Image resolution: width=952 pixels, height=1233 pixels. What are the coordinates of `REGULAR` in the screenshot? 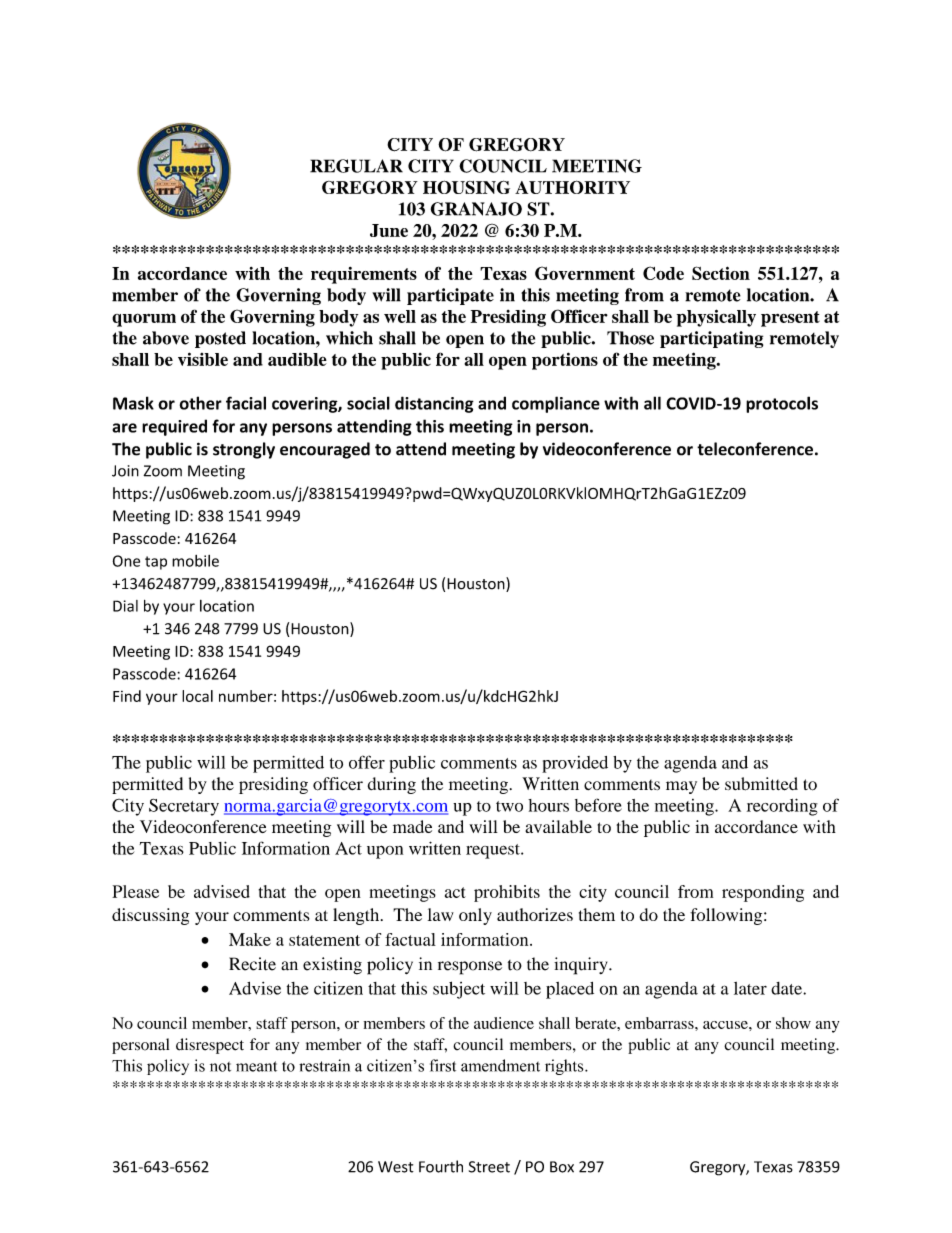 It's located at (356, 166).
